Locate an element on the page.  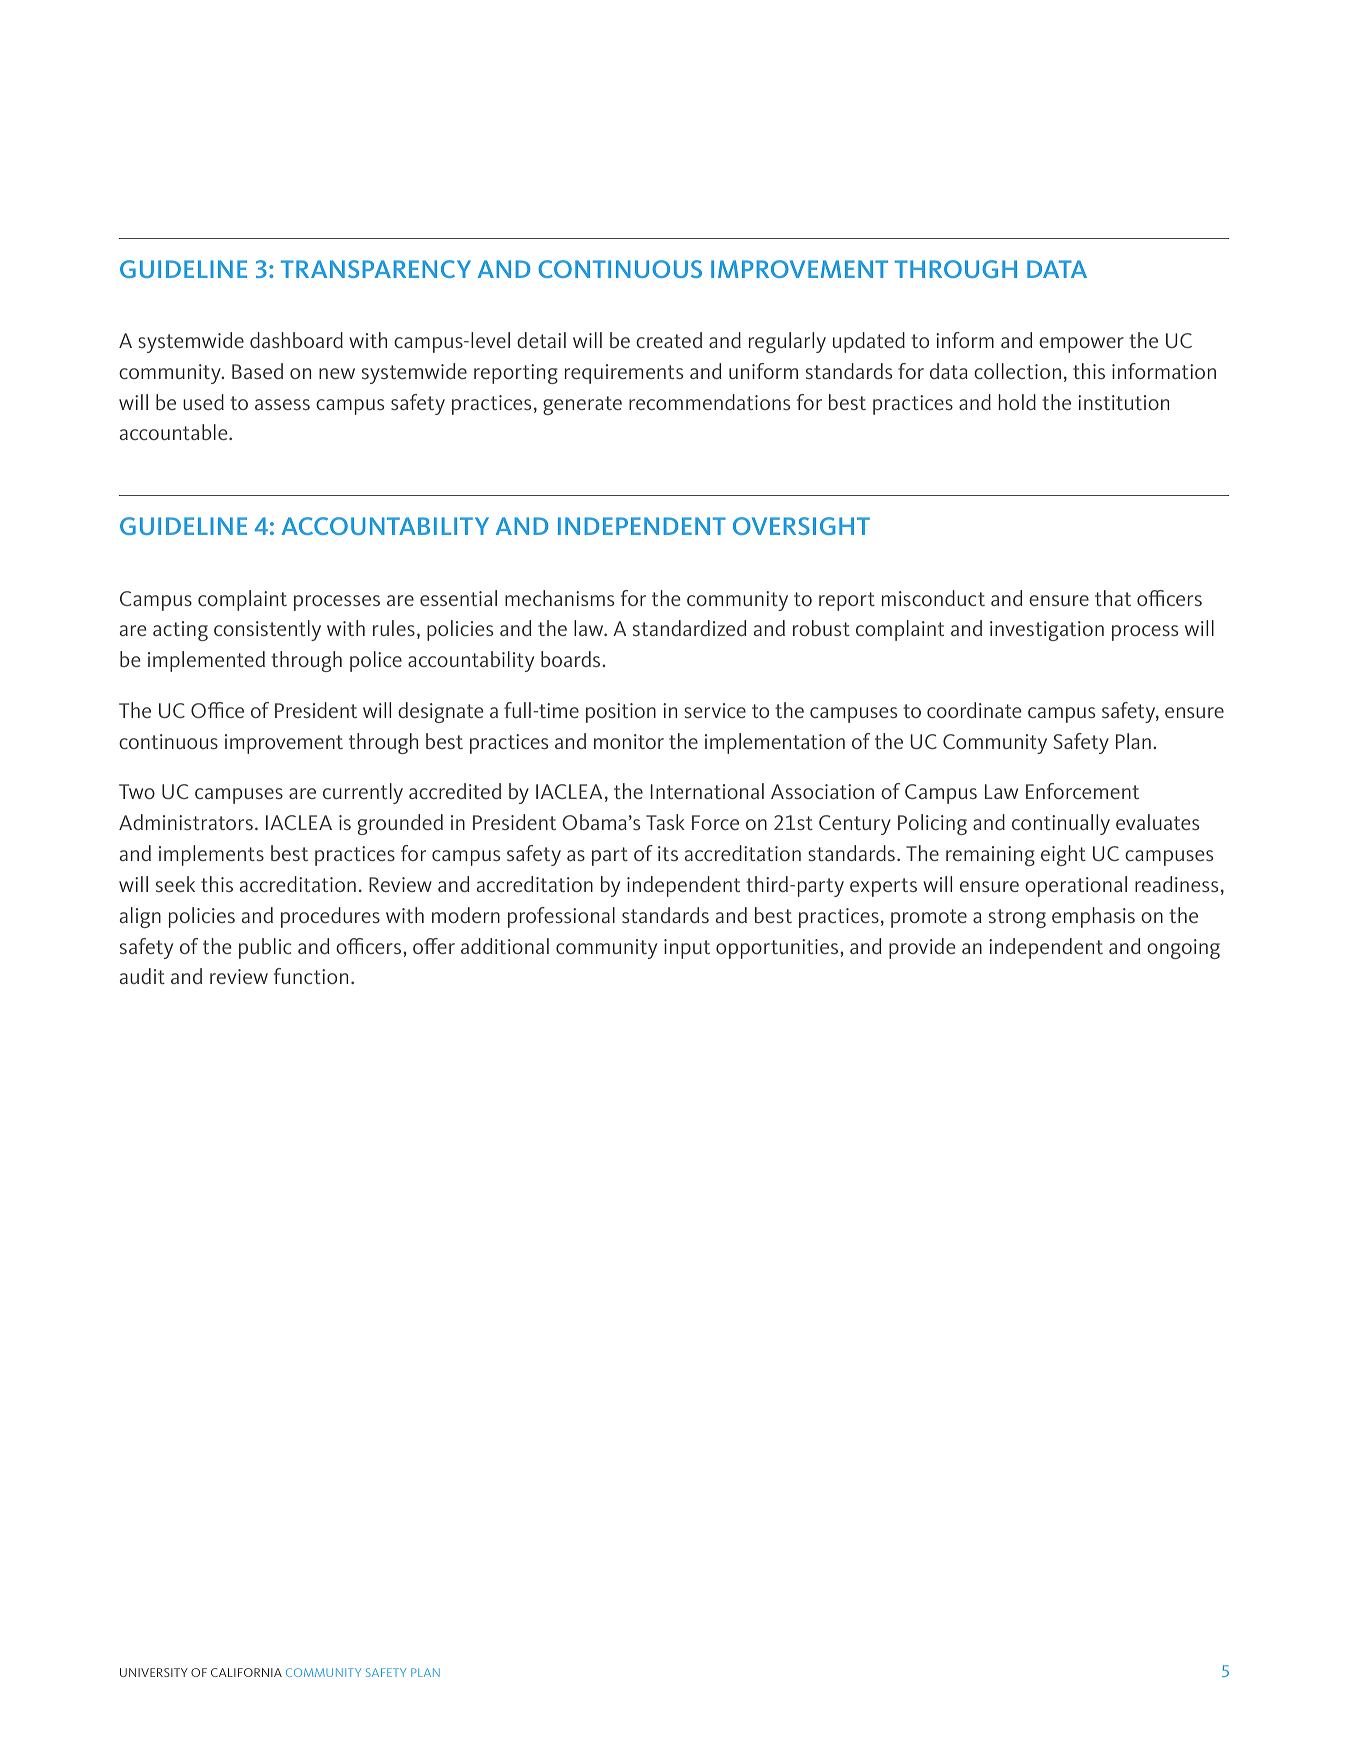
public is located at coordinates (265, 948).
